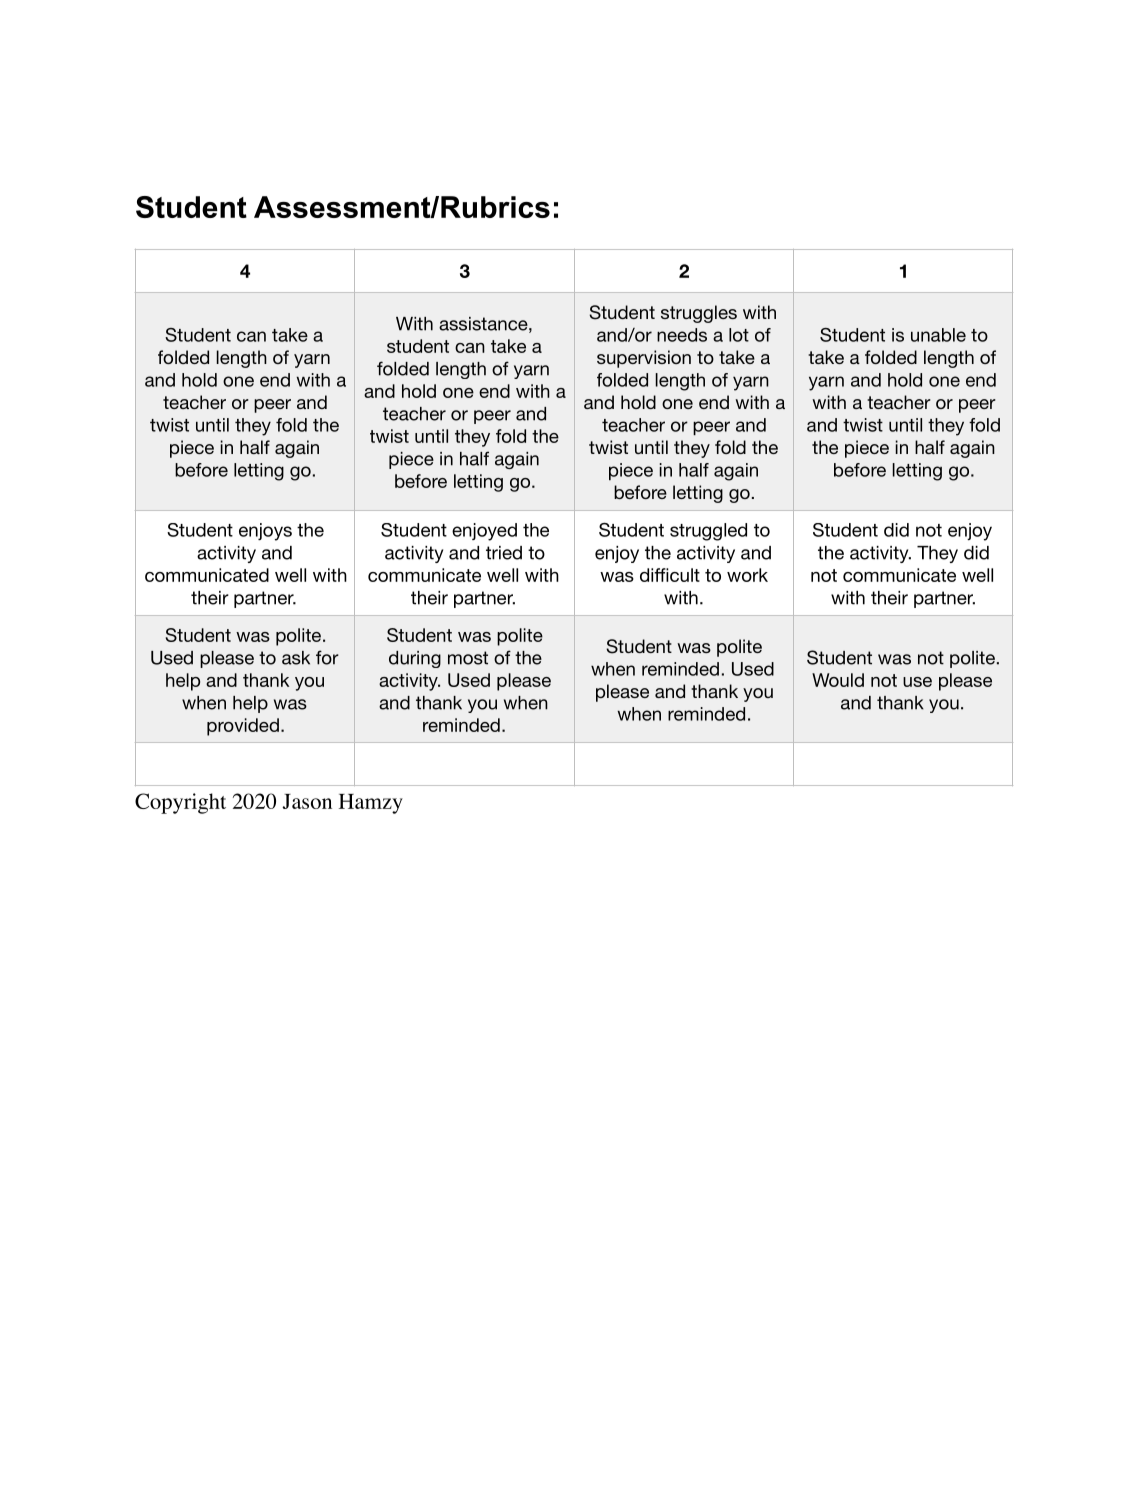 Image resolution: width=1148 pixels, height=1486 pixels. I want to click on most, so click(468, 658).
